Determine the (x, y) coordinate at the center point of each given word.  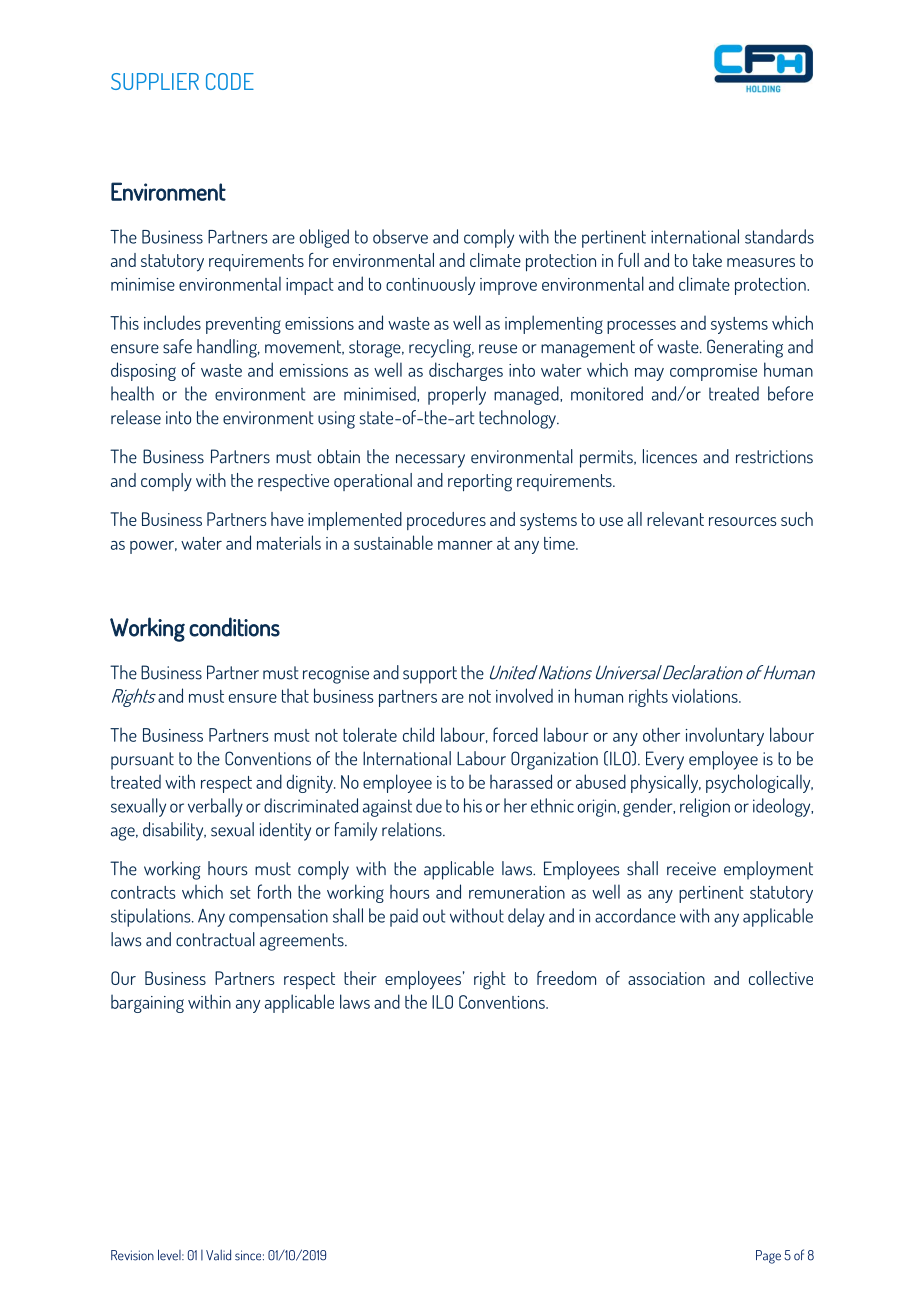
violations (706, 695)
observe (400, 236)
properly (457, 395)
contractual (215, 939)
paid (404, 917)
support (430, 675)
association (666, 978)
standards (779, 236)
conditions (234, 627)
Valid (218, 1255)
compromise (713, 372)
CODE (230, 81)
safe (177, 346)
